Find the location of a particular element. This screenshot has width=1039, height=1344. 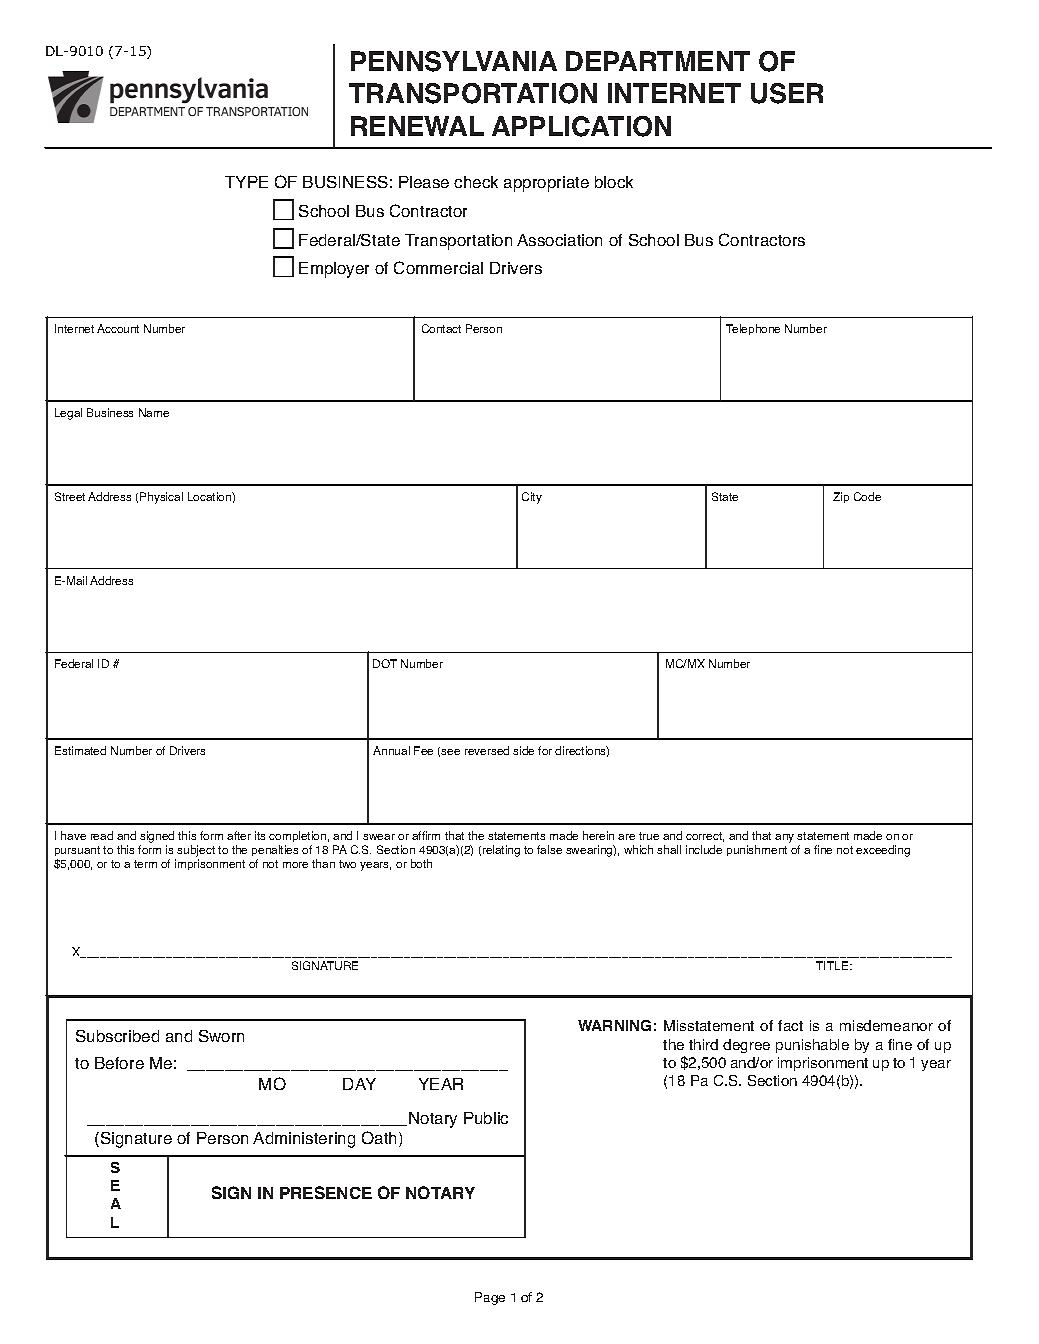

PRESENCE is located at coordinates (326, 1192).
